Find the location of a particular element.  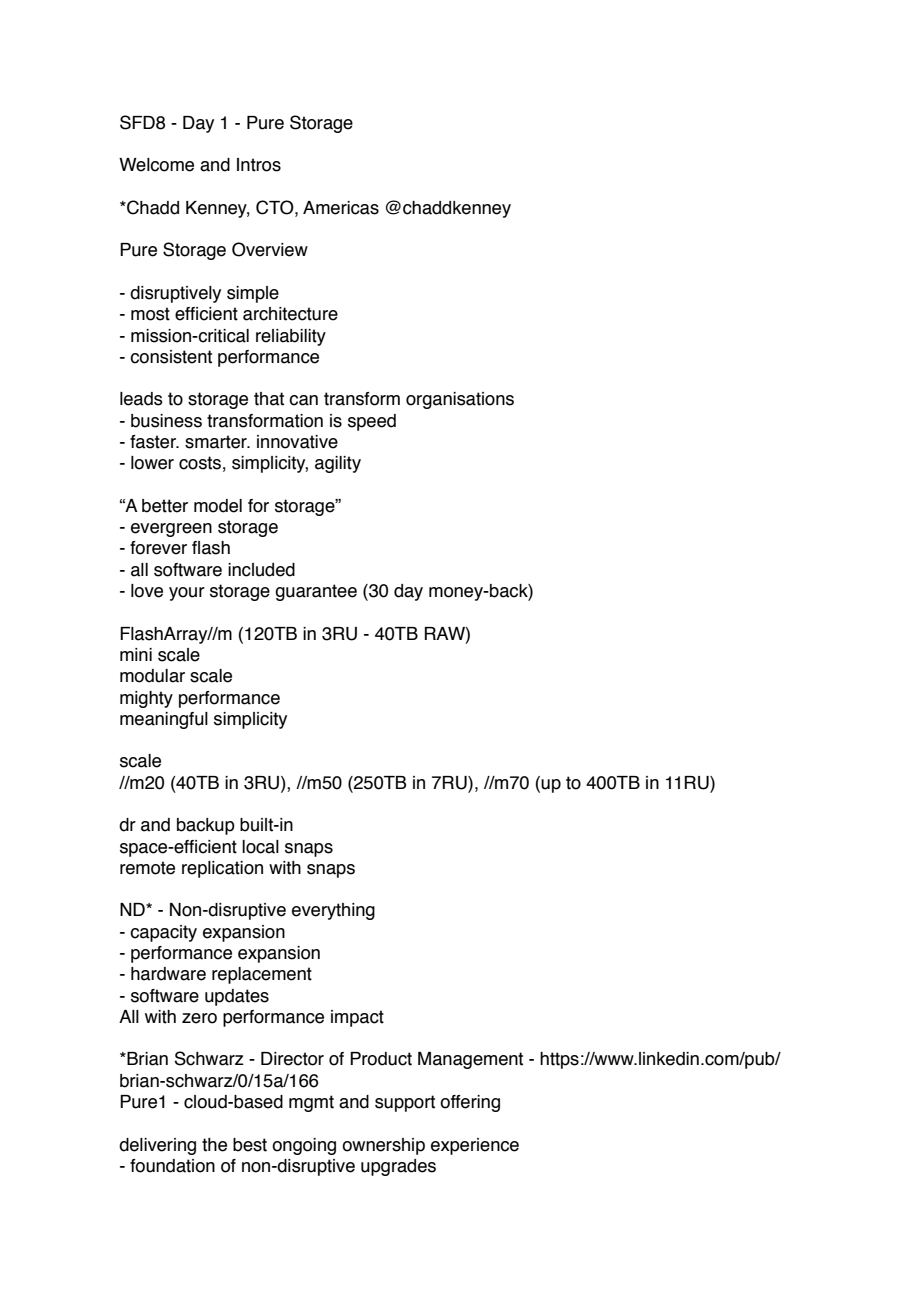

business is located at coordinates (166, 421).
